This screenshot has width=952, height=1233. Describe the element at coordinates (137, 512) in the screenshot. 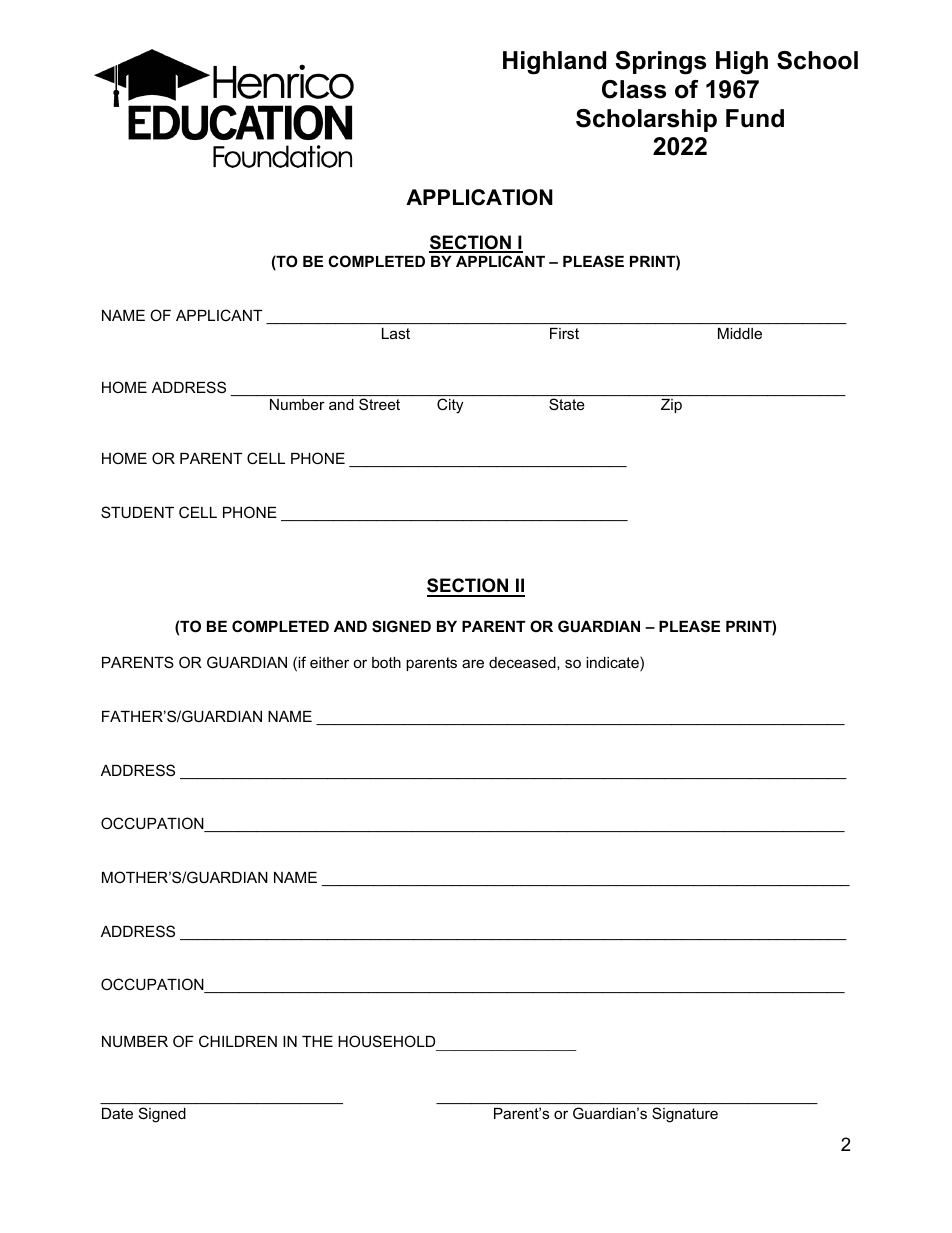

I see `STUDENT` at that location.
